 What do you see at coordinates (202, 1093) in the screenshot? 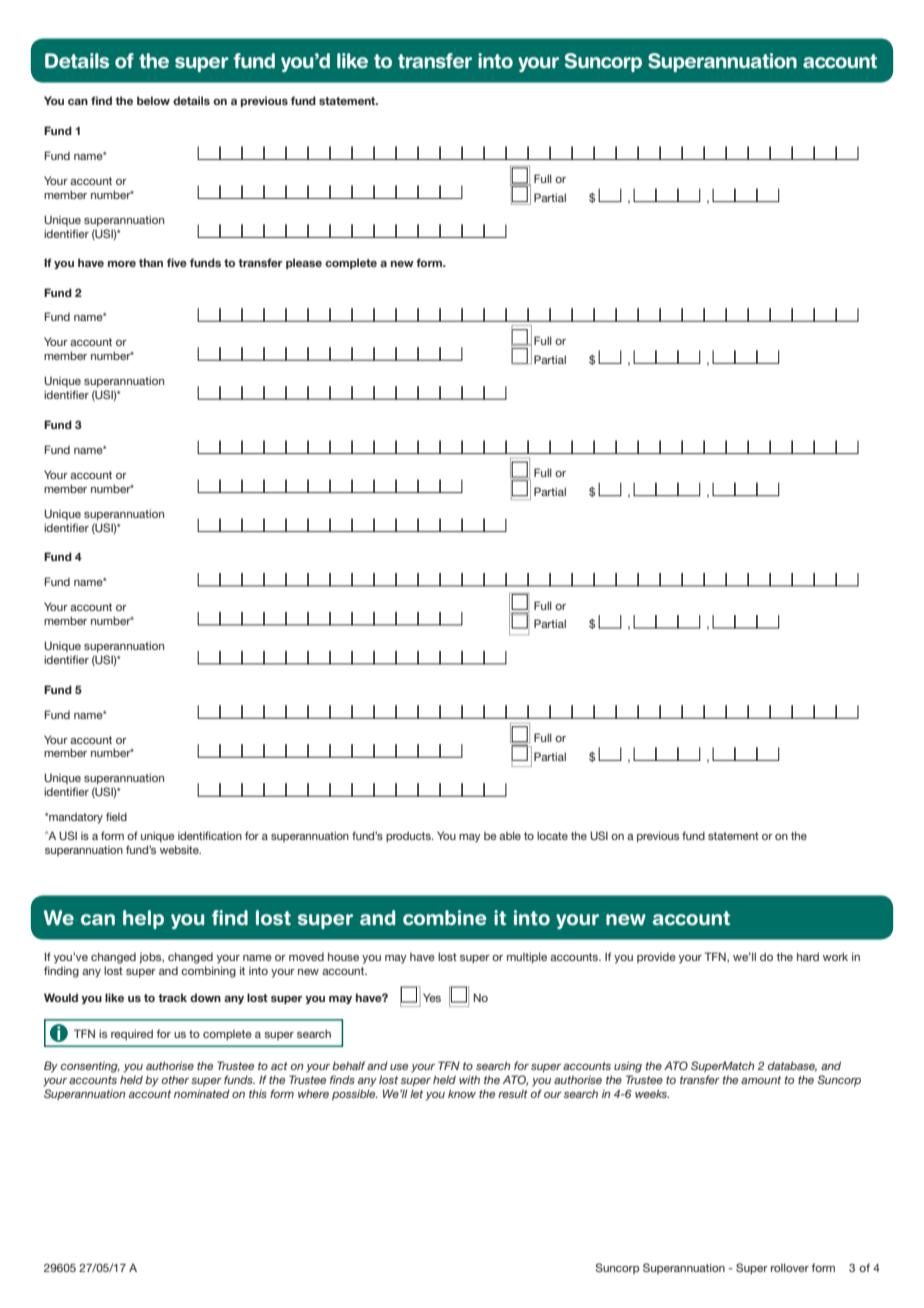
I see `nominated` at bounding box center [202, 1093].
